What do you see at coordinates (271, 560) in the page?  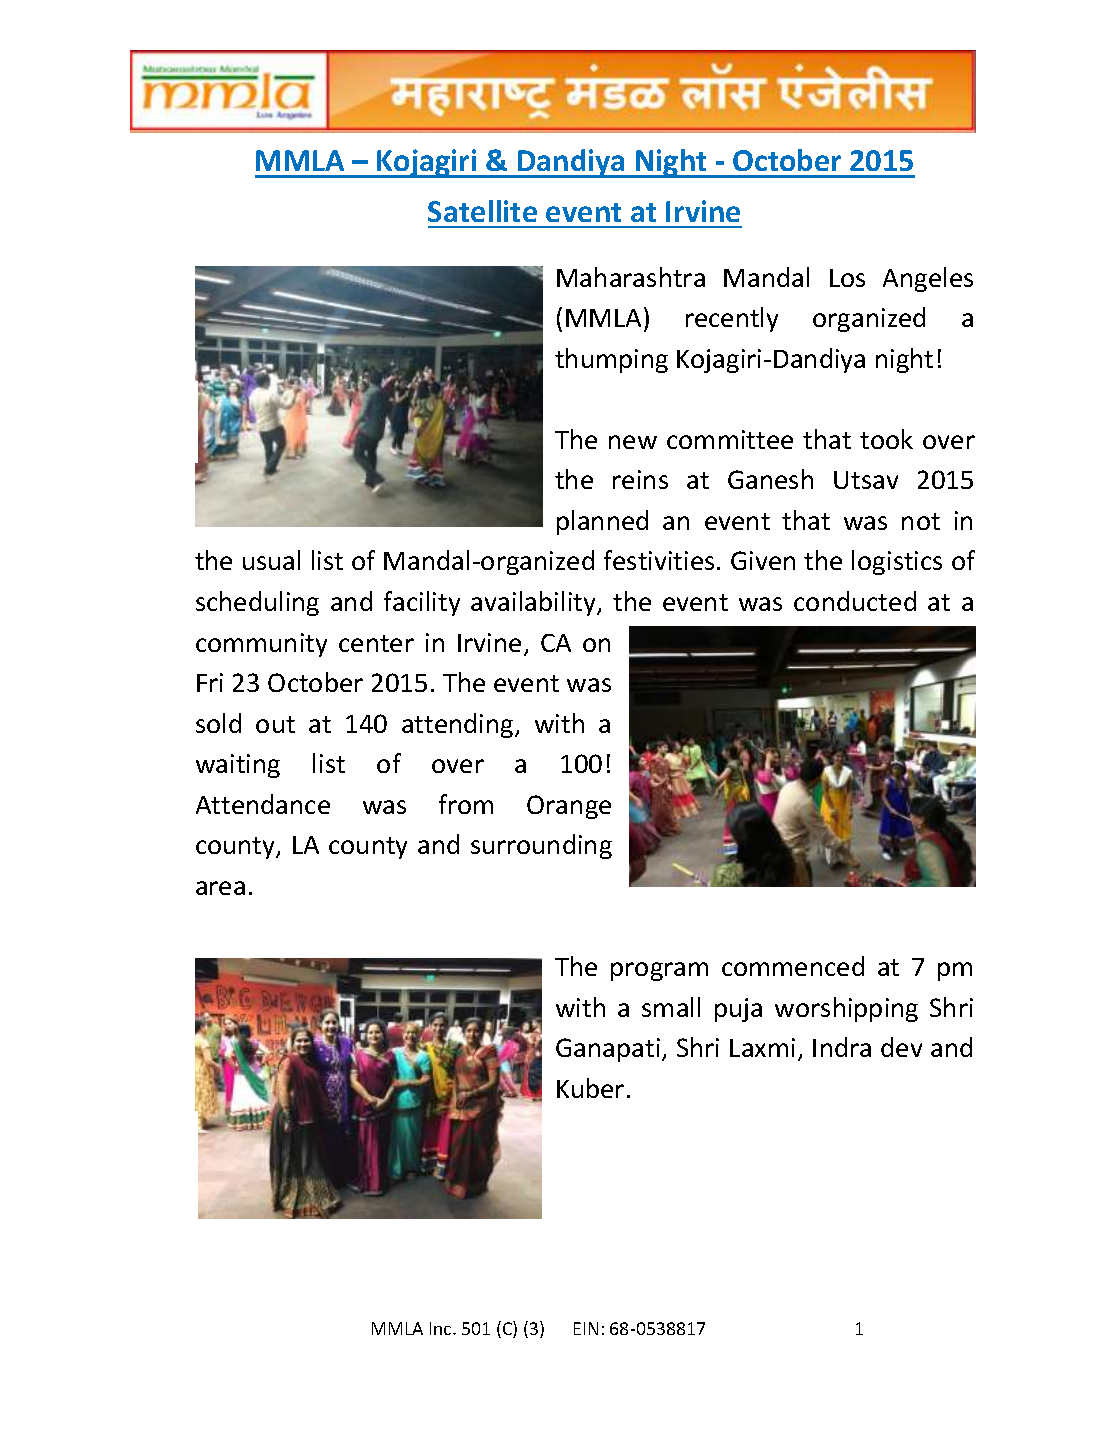 I see `usual` at bounding box center [271, 560].
